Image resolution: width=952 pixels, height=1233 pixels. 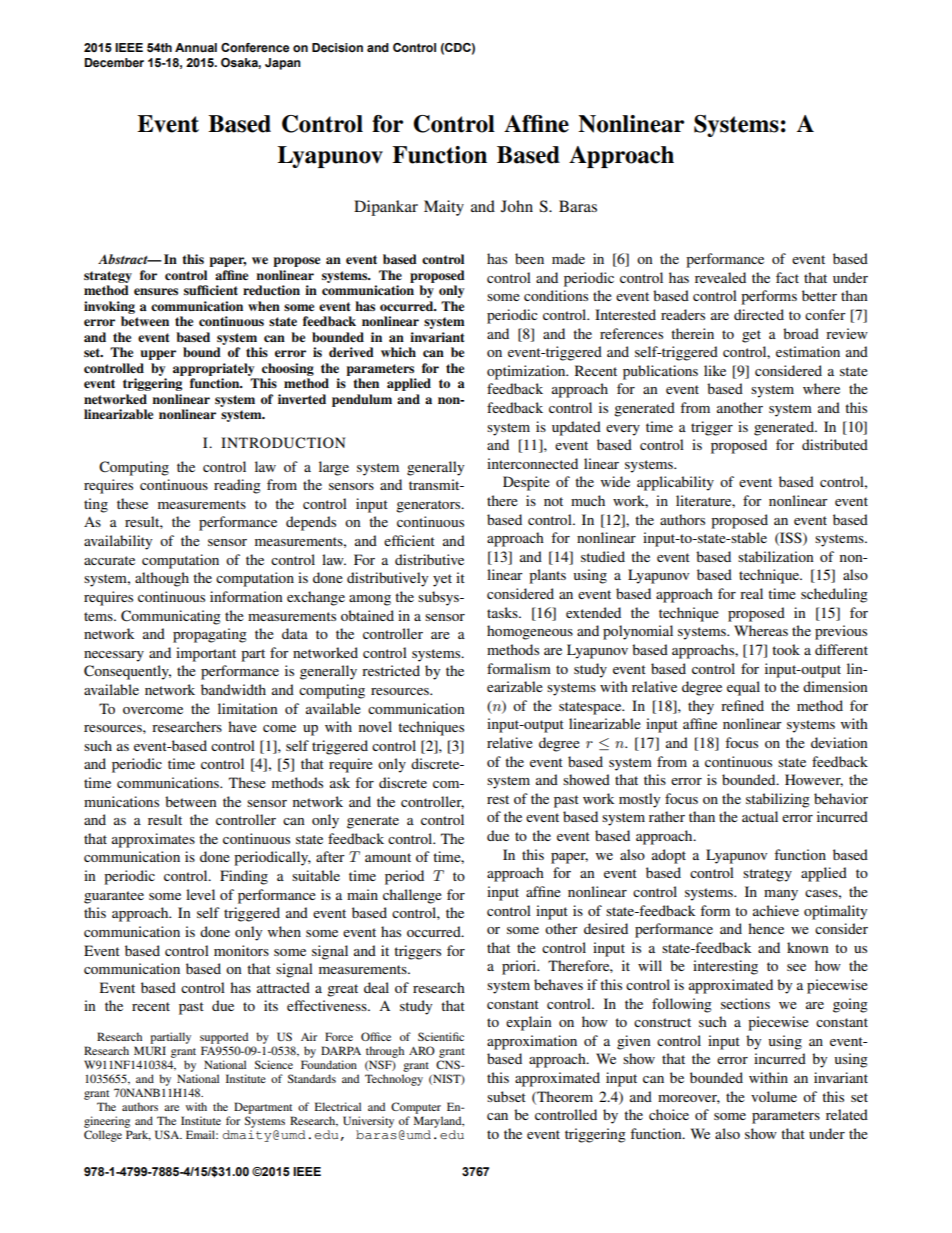 What do you see at coordinates (337, 48) in the screenshot?
I see `Decision` at bounding box center [337, 48].
